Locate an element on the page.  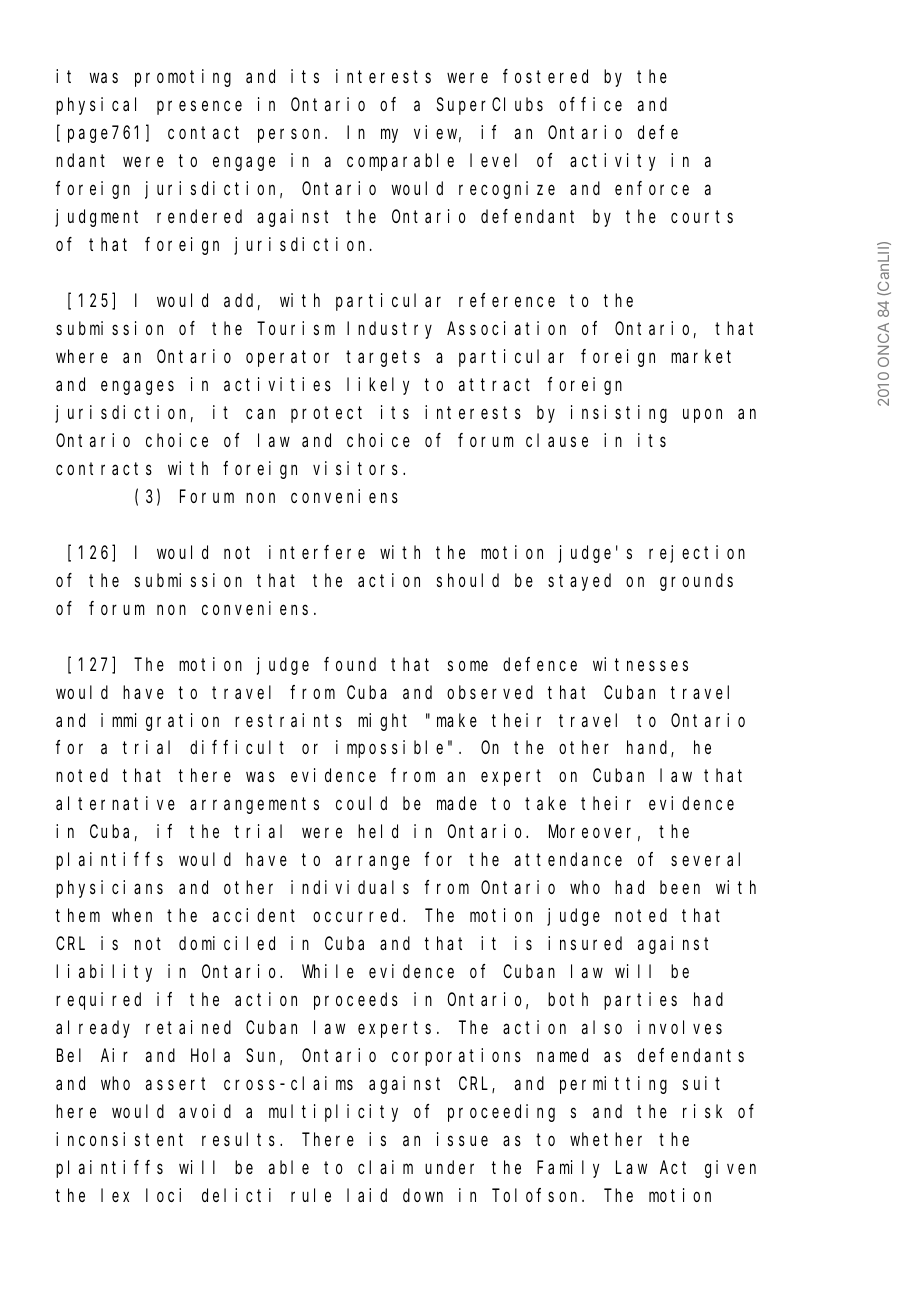
person is located at coordinates (292, 136).
